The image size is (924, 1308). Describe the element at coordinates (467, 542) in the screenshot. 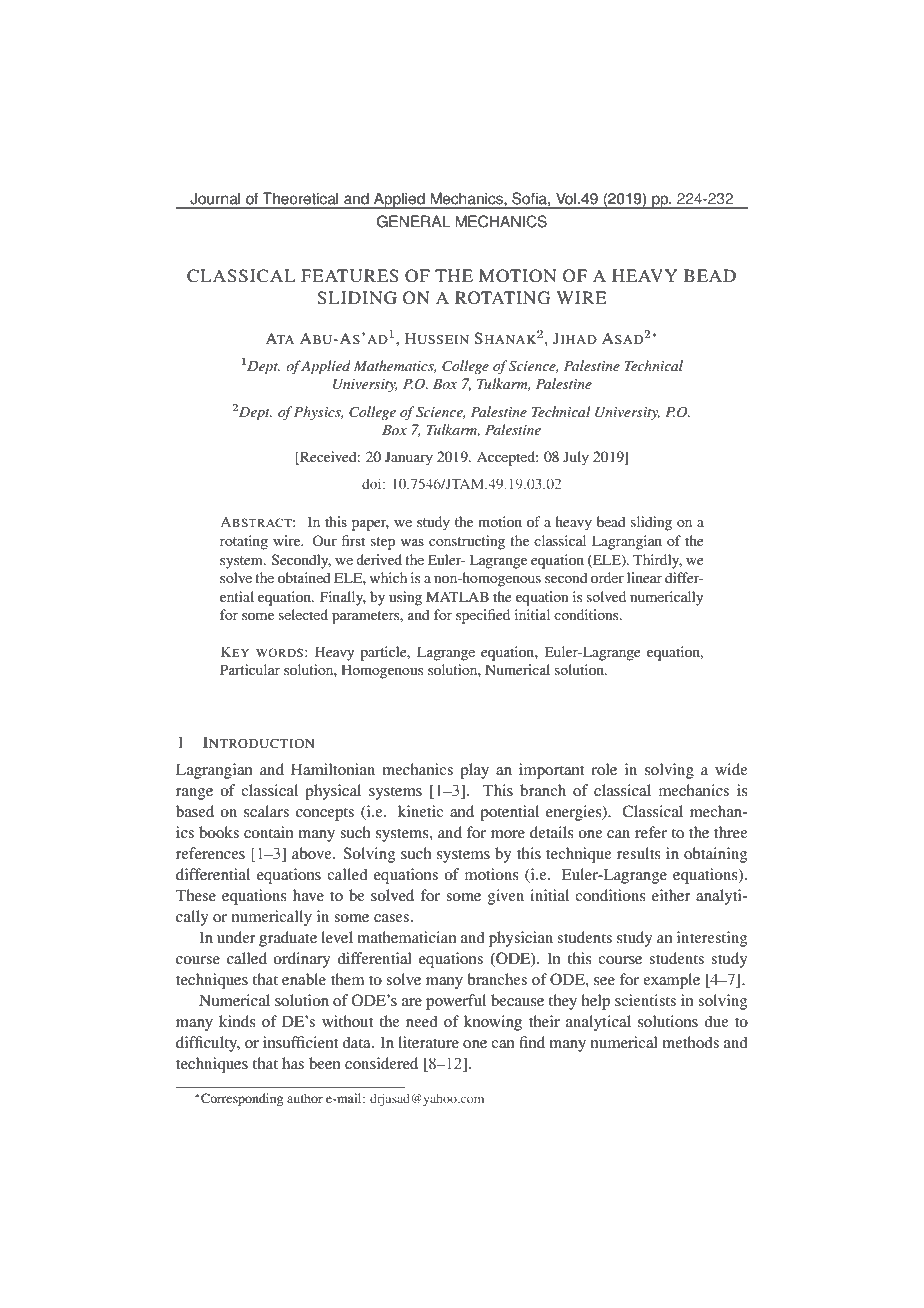

I see `constructing` at that location.
